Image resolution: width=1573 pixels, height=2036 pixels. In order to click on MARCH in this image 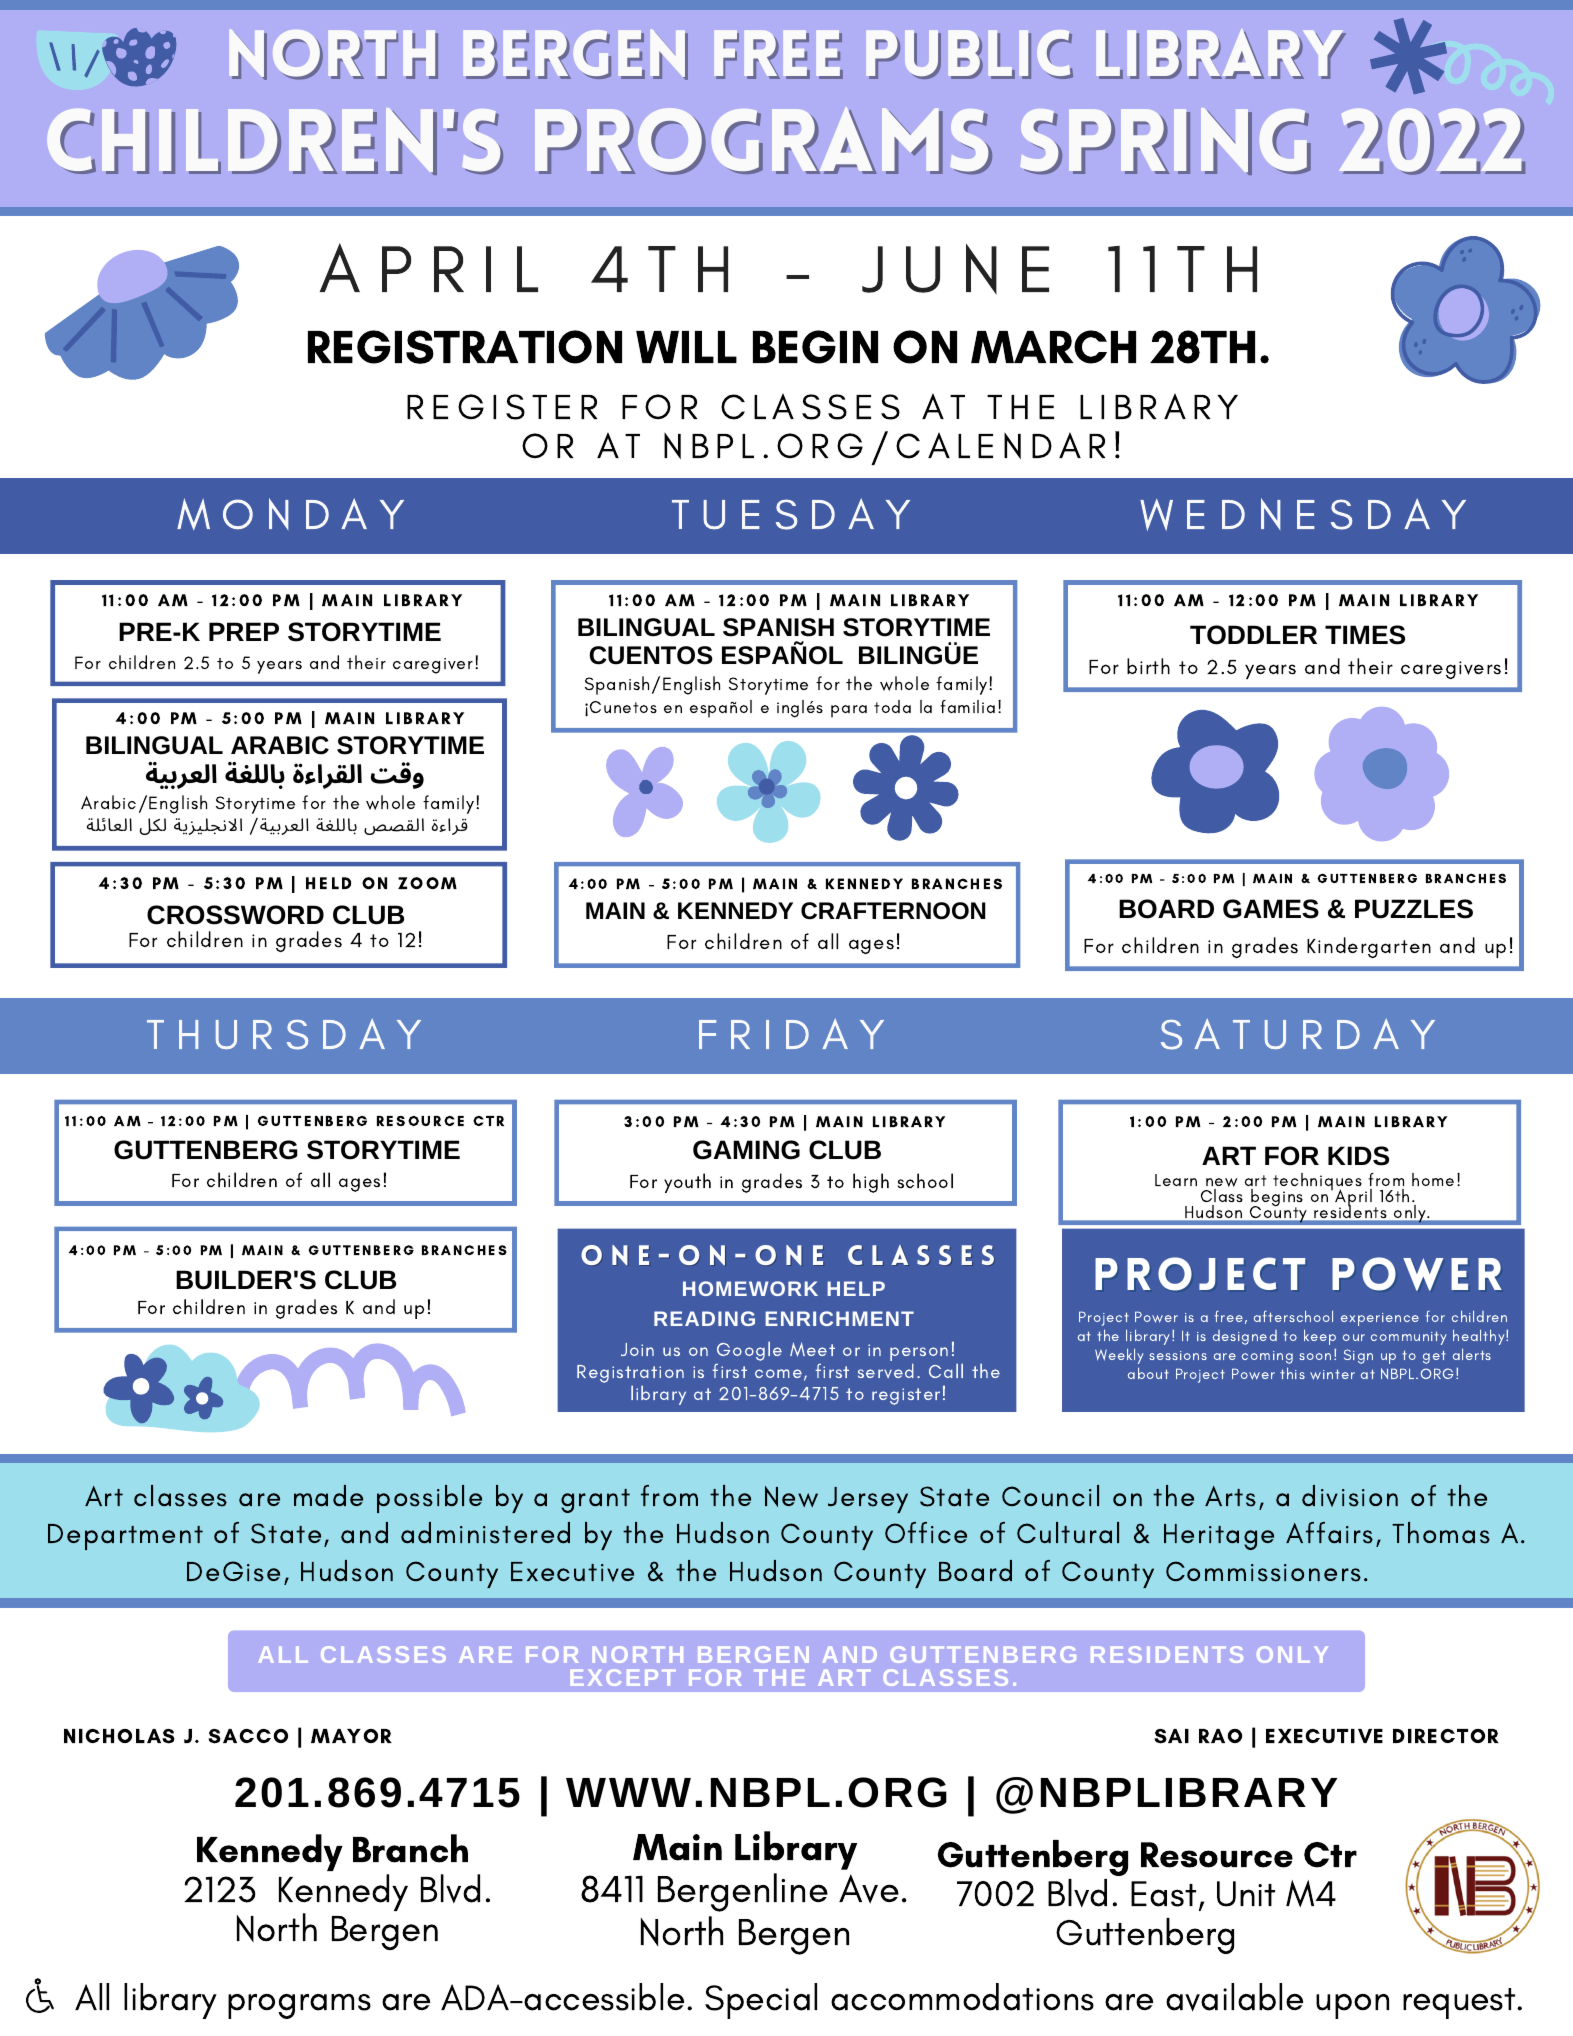, I will do `click(1053, 347)`.
